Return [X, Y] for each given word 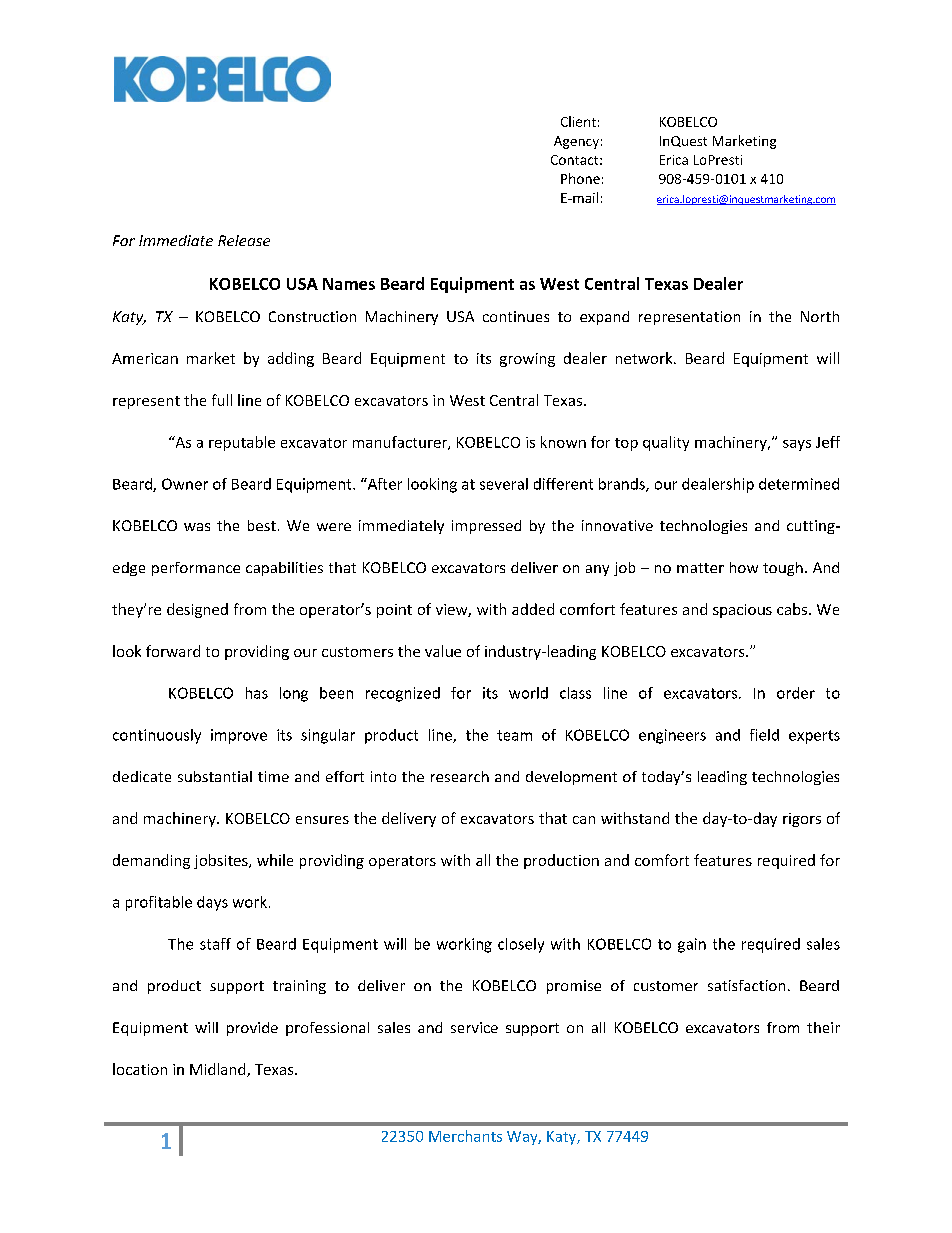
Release [244, 240]
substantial [215, 776]
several [504, 484]
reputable [242, 443]
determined [799, 484]
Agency [576, 142]
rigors [802, 820]
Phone [580, 178]
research [460, 776]
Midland [219, 1070]
